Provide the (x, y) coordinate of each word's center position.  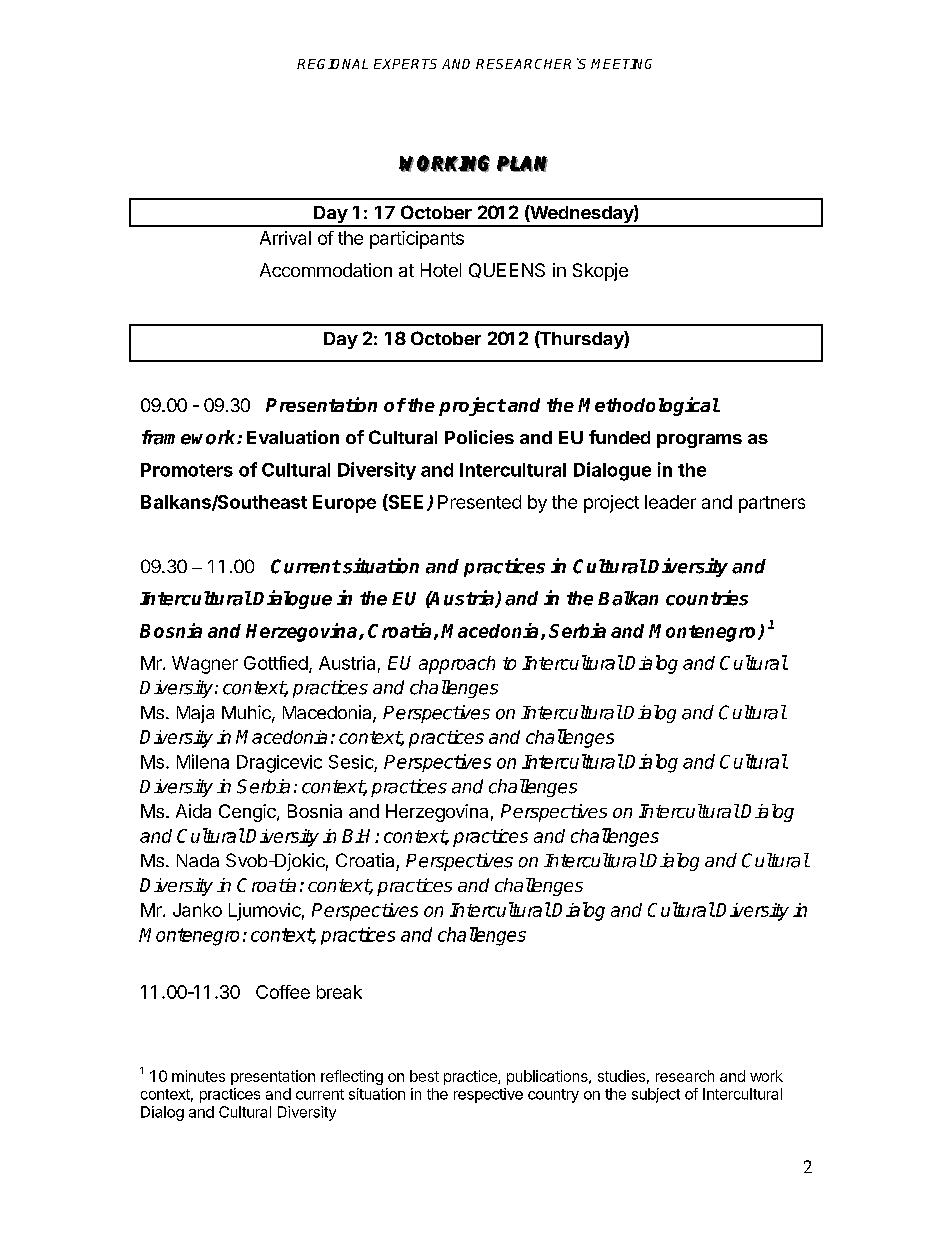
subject (656, 1095)
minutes (198, 1076)
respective (488, 1095)
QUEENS (507, 270)
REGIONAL (332, 64)
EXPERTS (405, 64)
